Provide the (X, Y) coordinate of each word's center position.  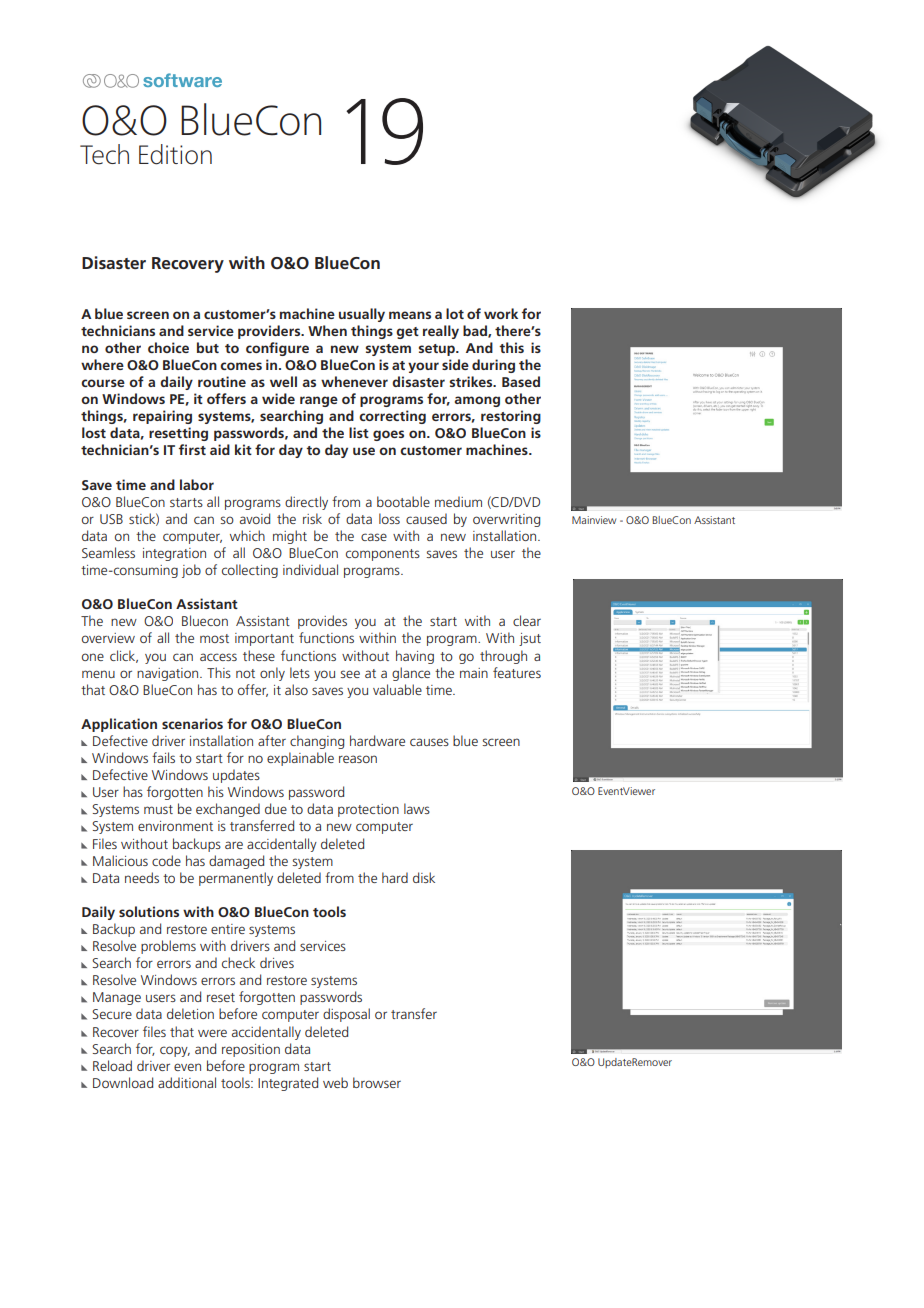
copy (175, 1051)
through (503, 657)
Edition (175, 154)
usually (362, 315)
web (335, 1082)
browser (377, 1082)
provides (322, 622)
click (124, 656)
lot (455, 313)
